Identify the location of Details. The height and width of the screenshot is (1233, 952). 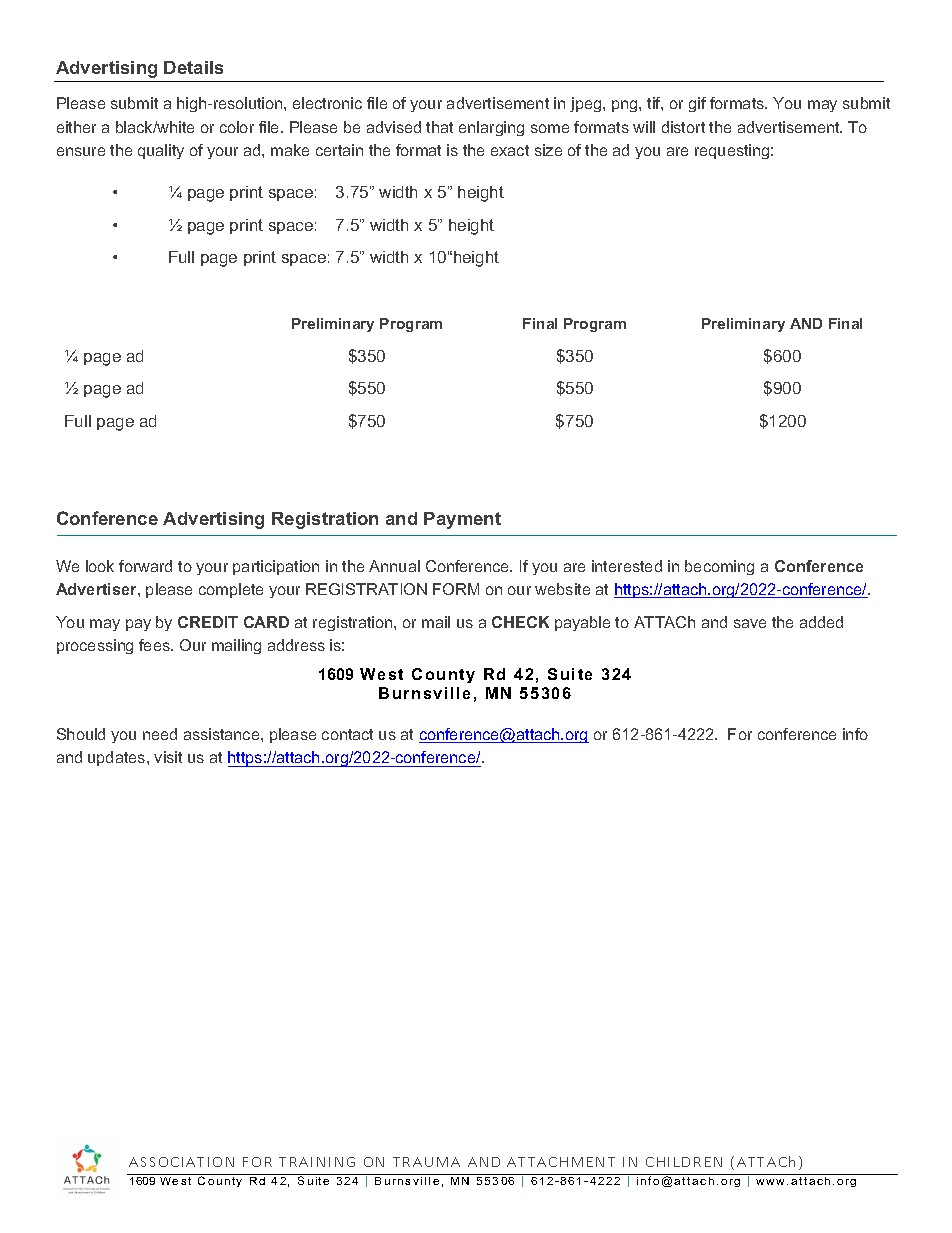
(193, 67).
